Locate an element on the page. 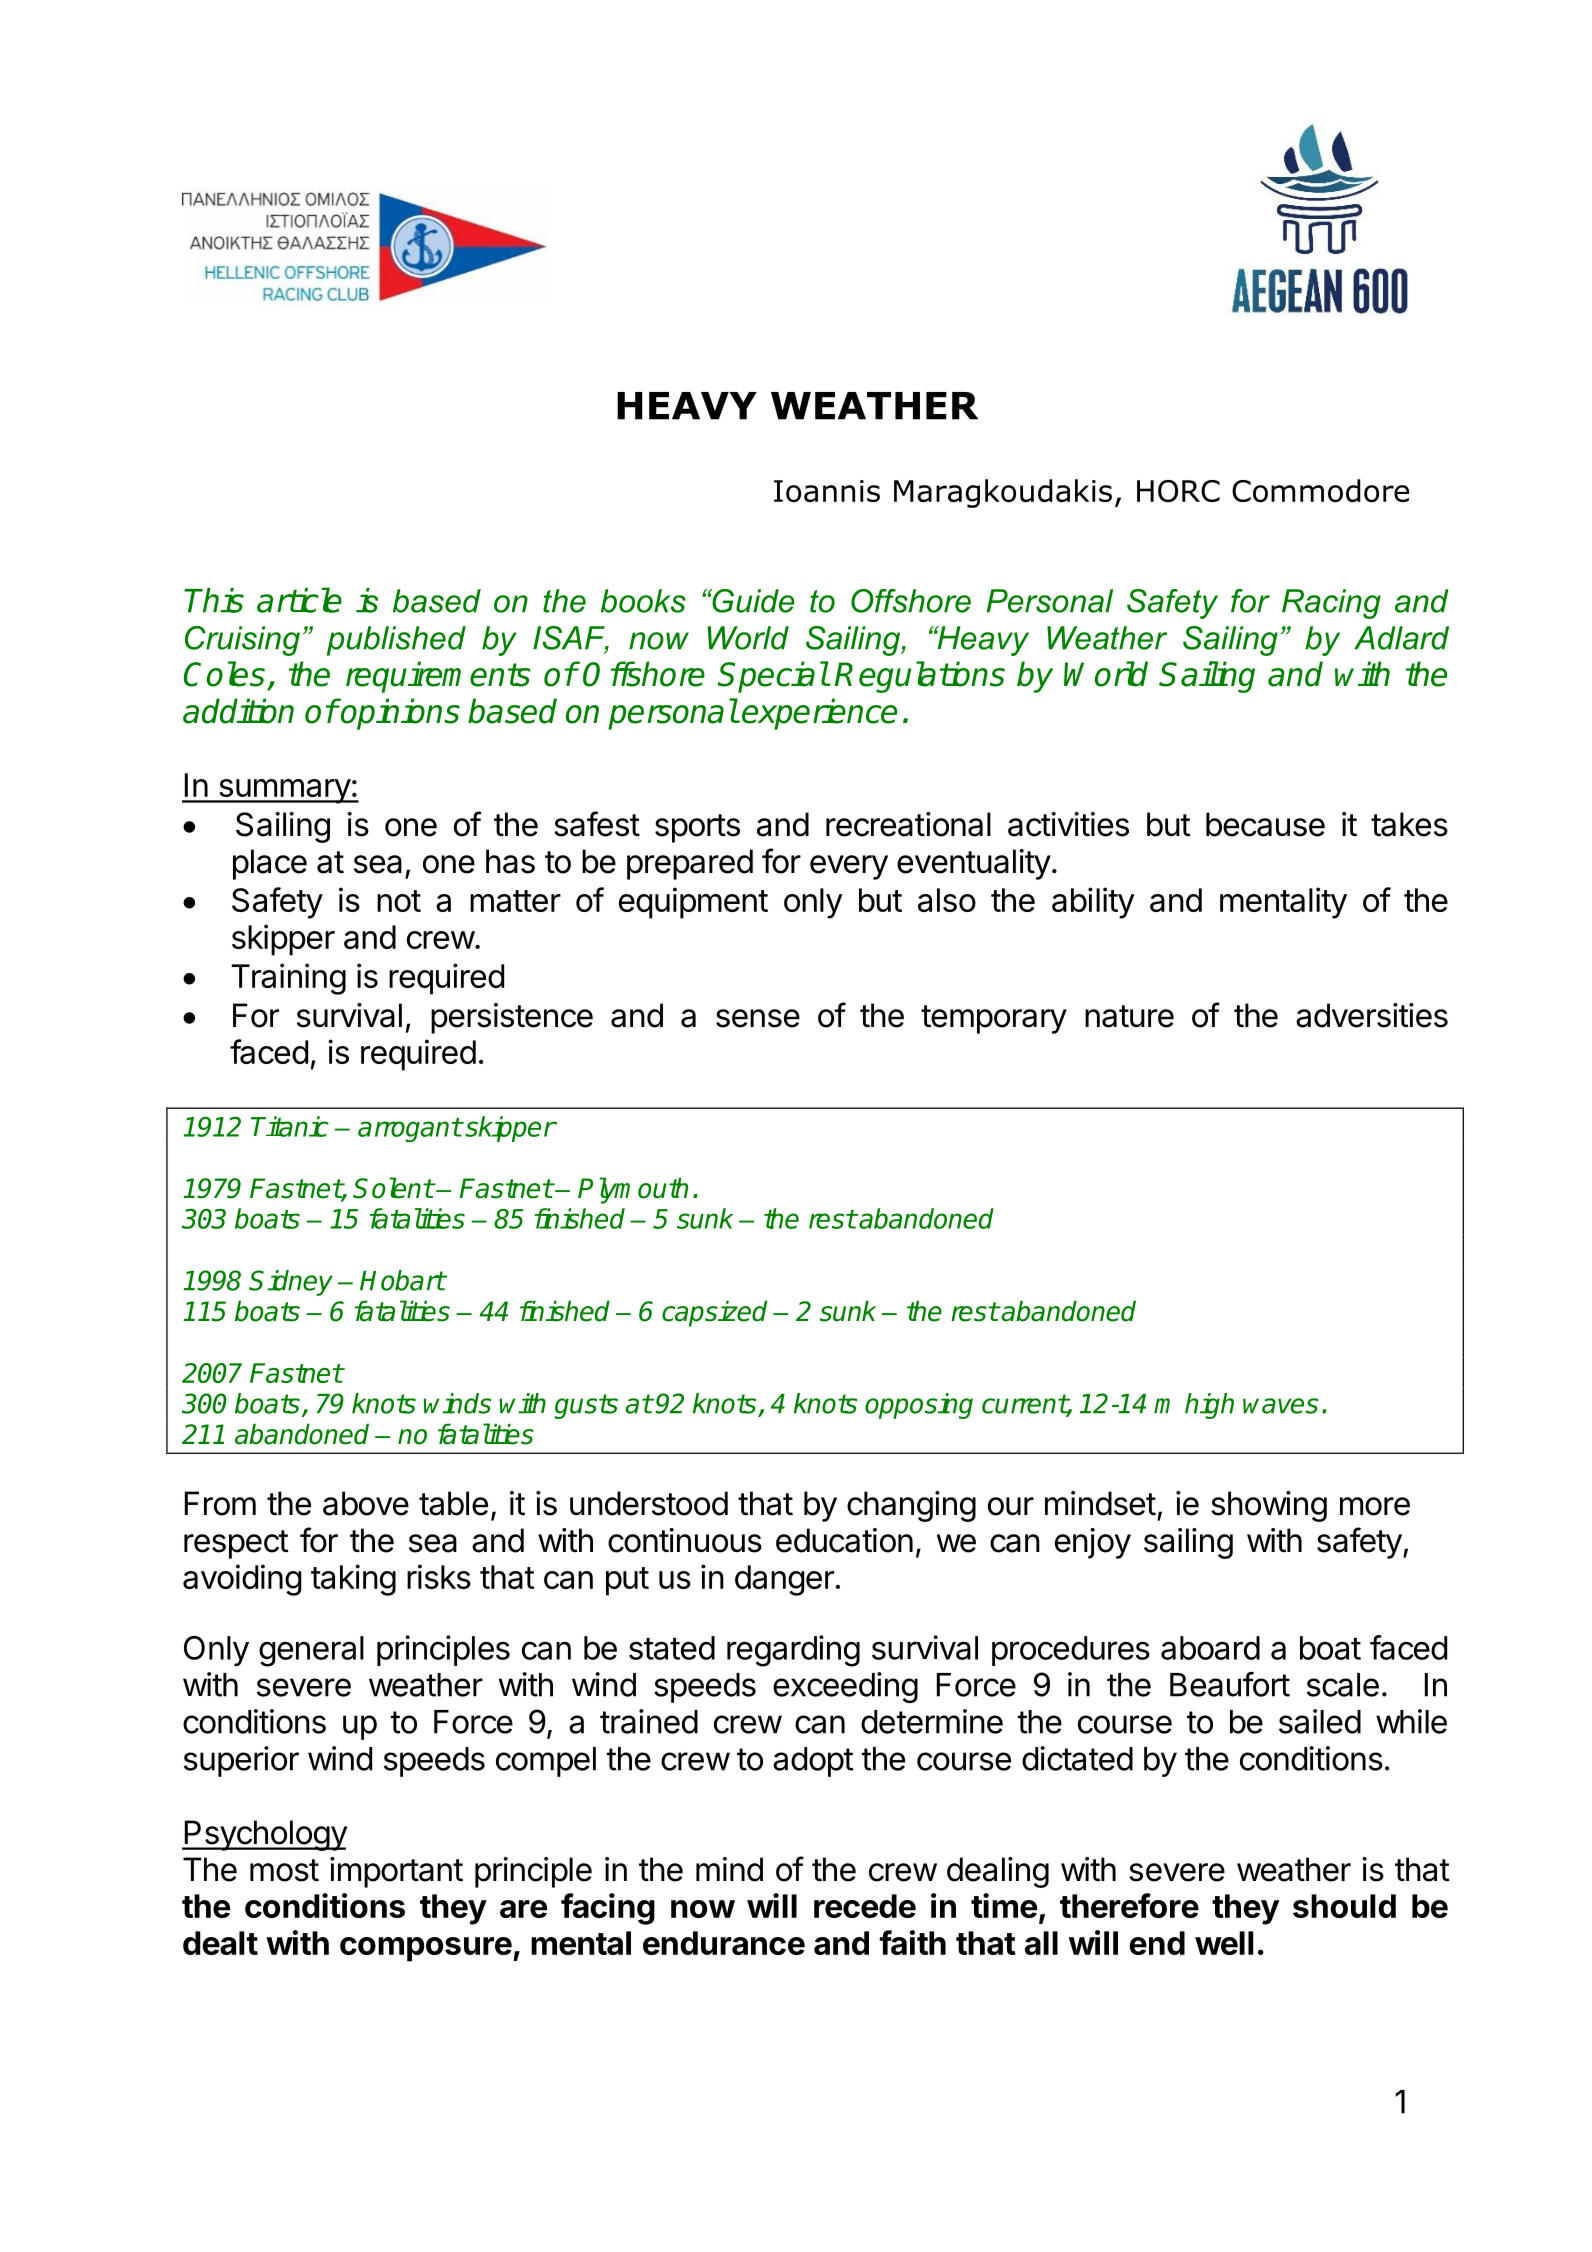  Commodore is located at coordinates (1320, 490).
